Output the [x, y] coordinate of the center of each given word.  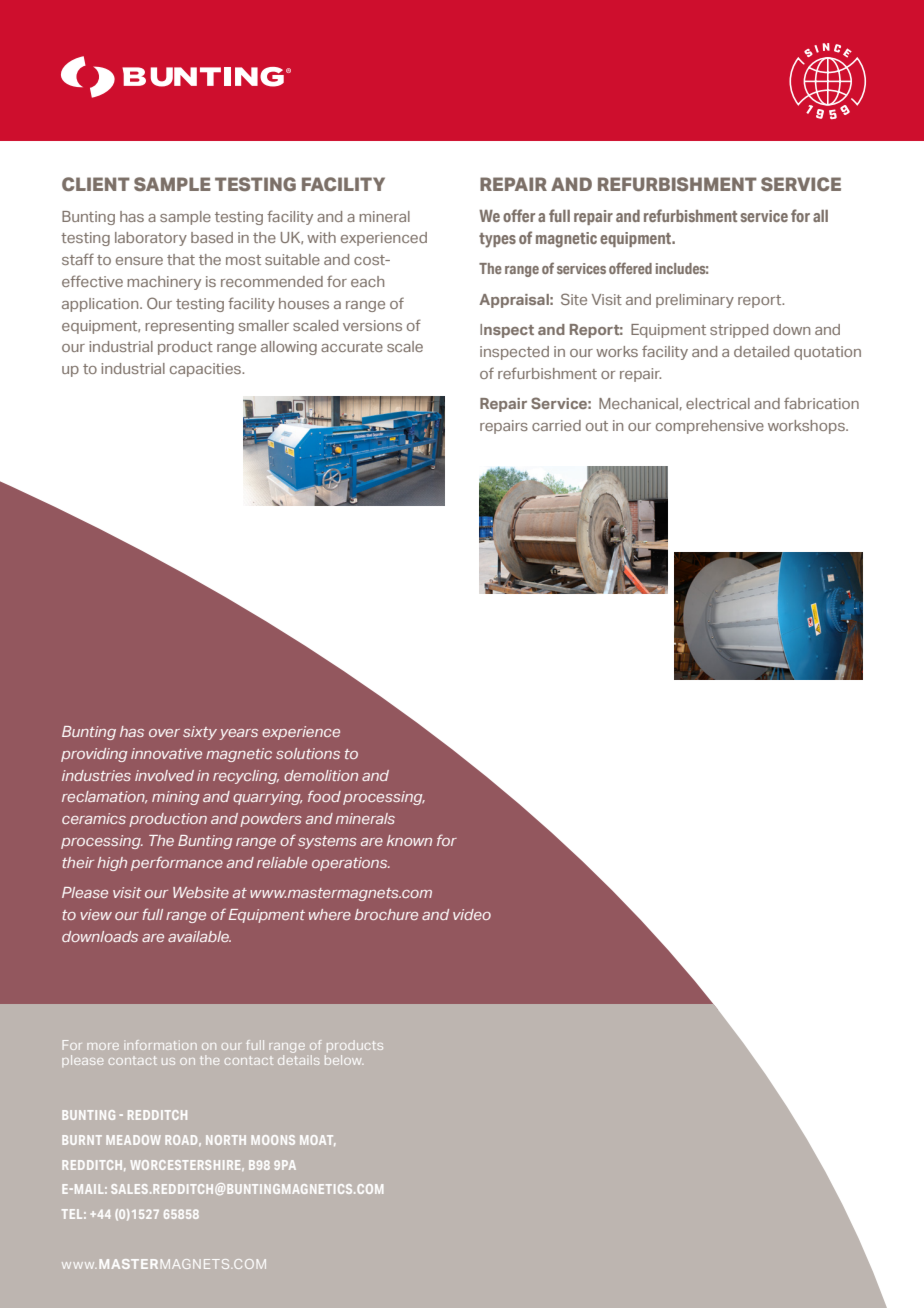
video [472, 914]
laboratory [151, 239]
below [344, 1060]
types [497, 240]
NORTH [226, 1140]
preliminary [695, 301]
